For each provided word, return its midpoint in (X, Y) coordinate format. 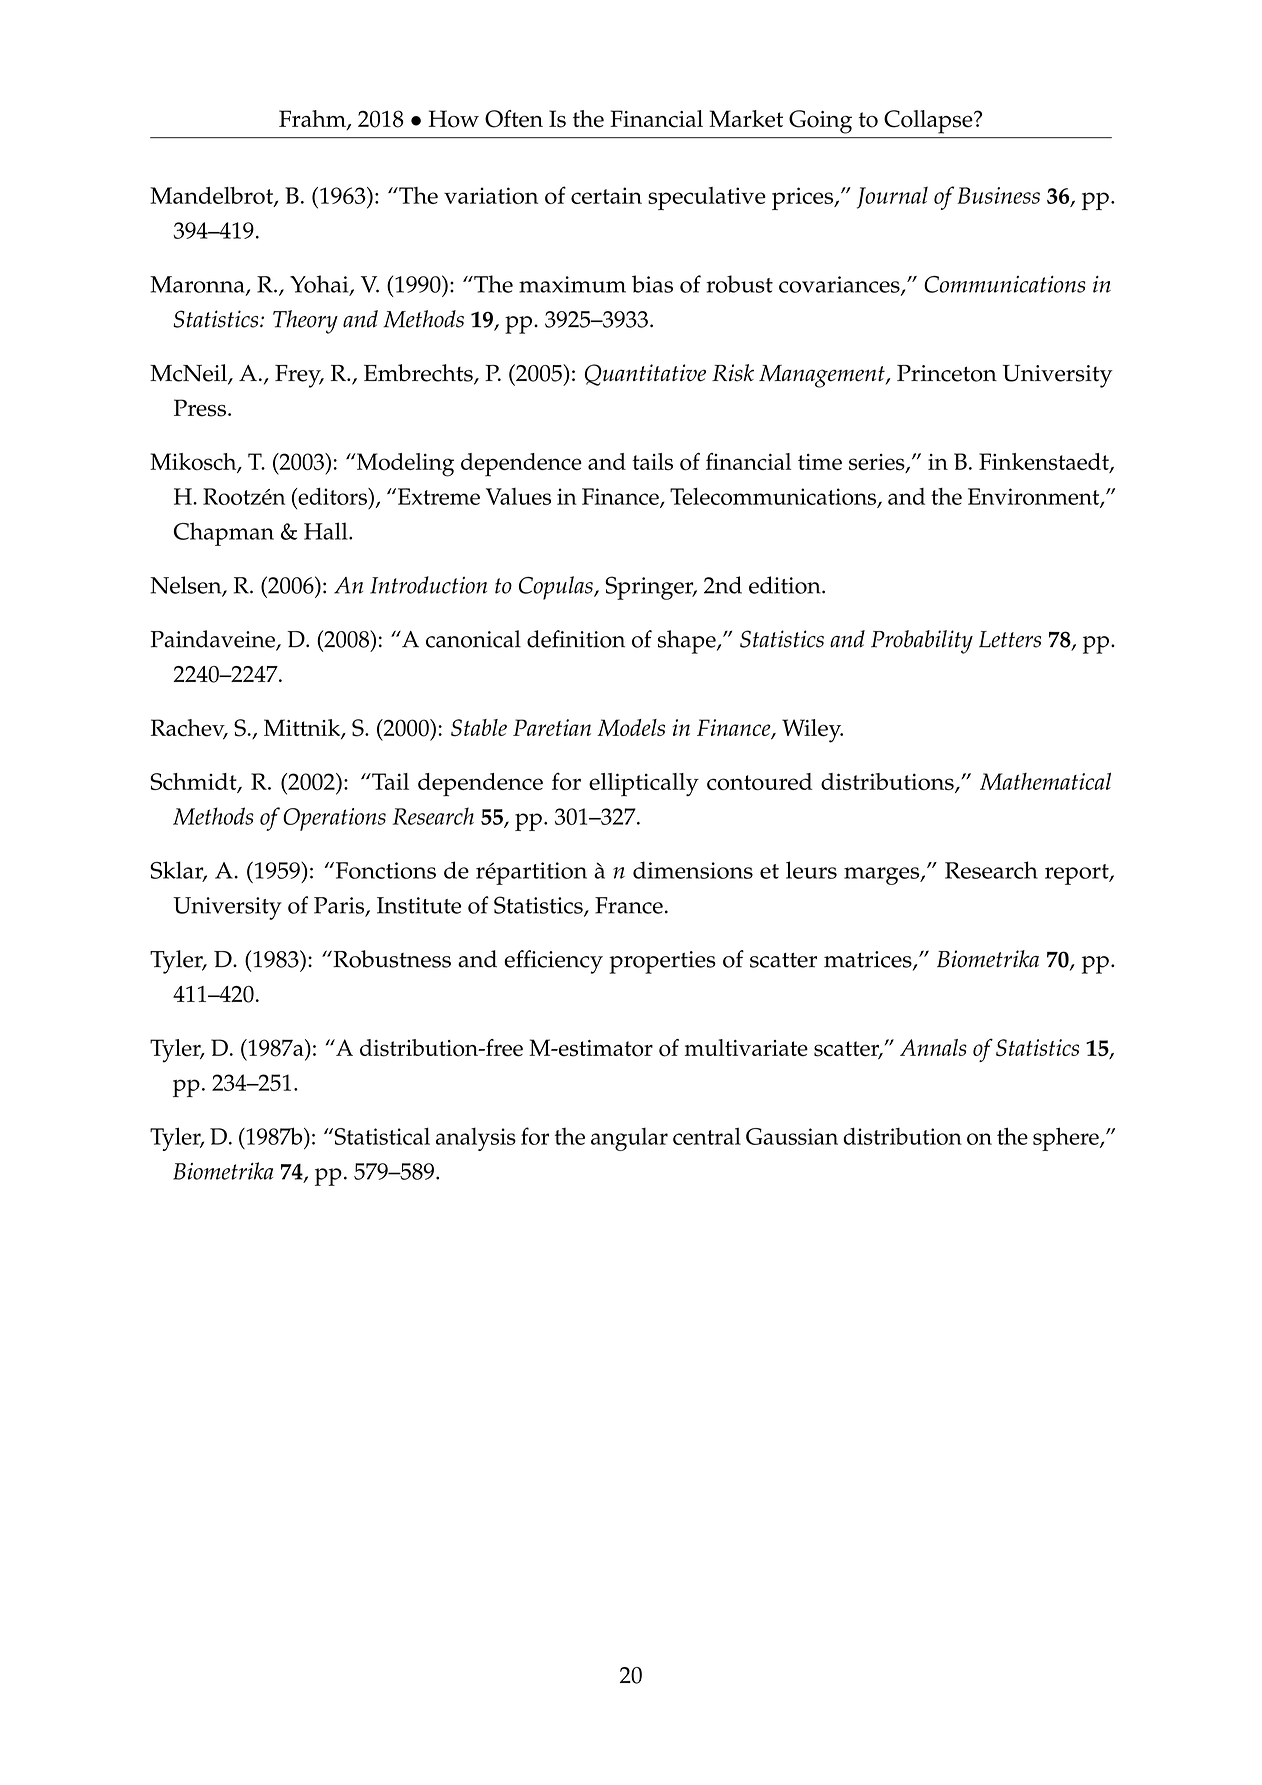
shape (688, 642)
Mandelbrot (212, 196)
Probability (922, 642)
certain (606, 195)
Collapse (929, 122)
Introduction (428, 585)
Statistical (381, 1136)
